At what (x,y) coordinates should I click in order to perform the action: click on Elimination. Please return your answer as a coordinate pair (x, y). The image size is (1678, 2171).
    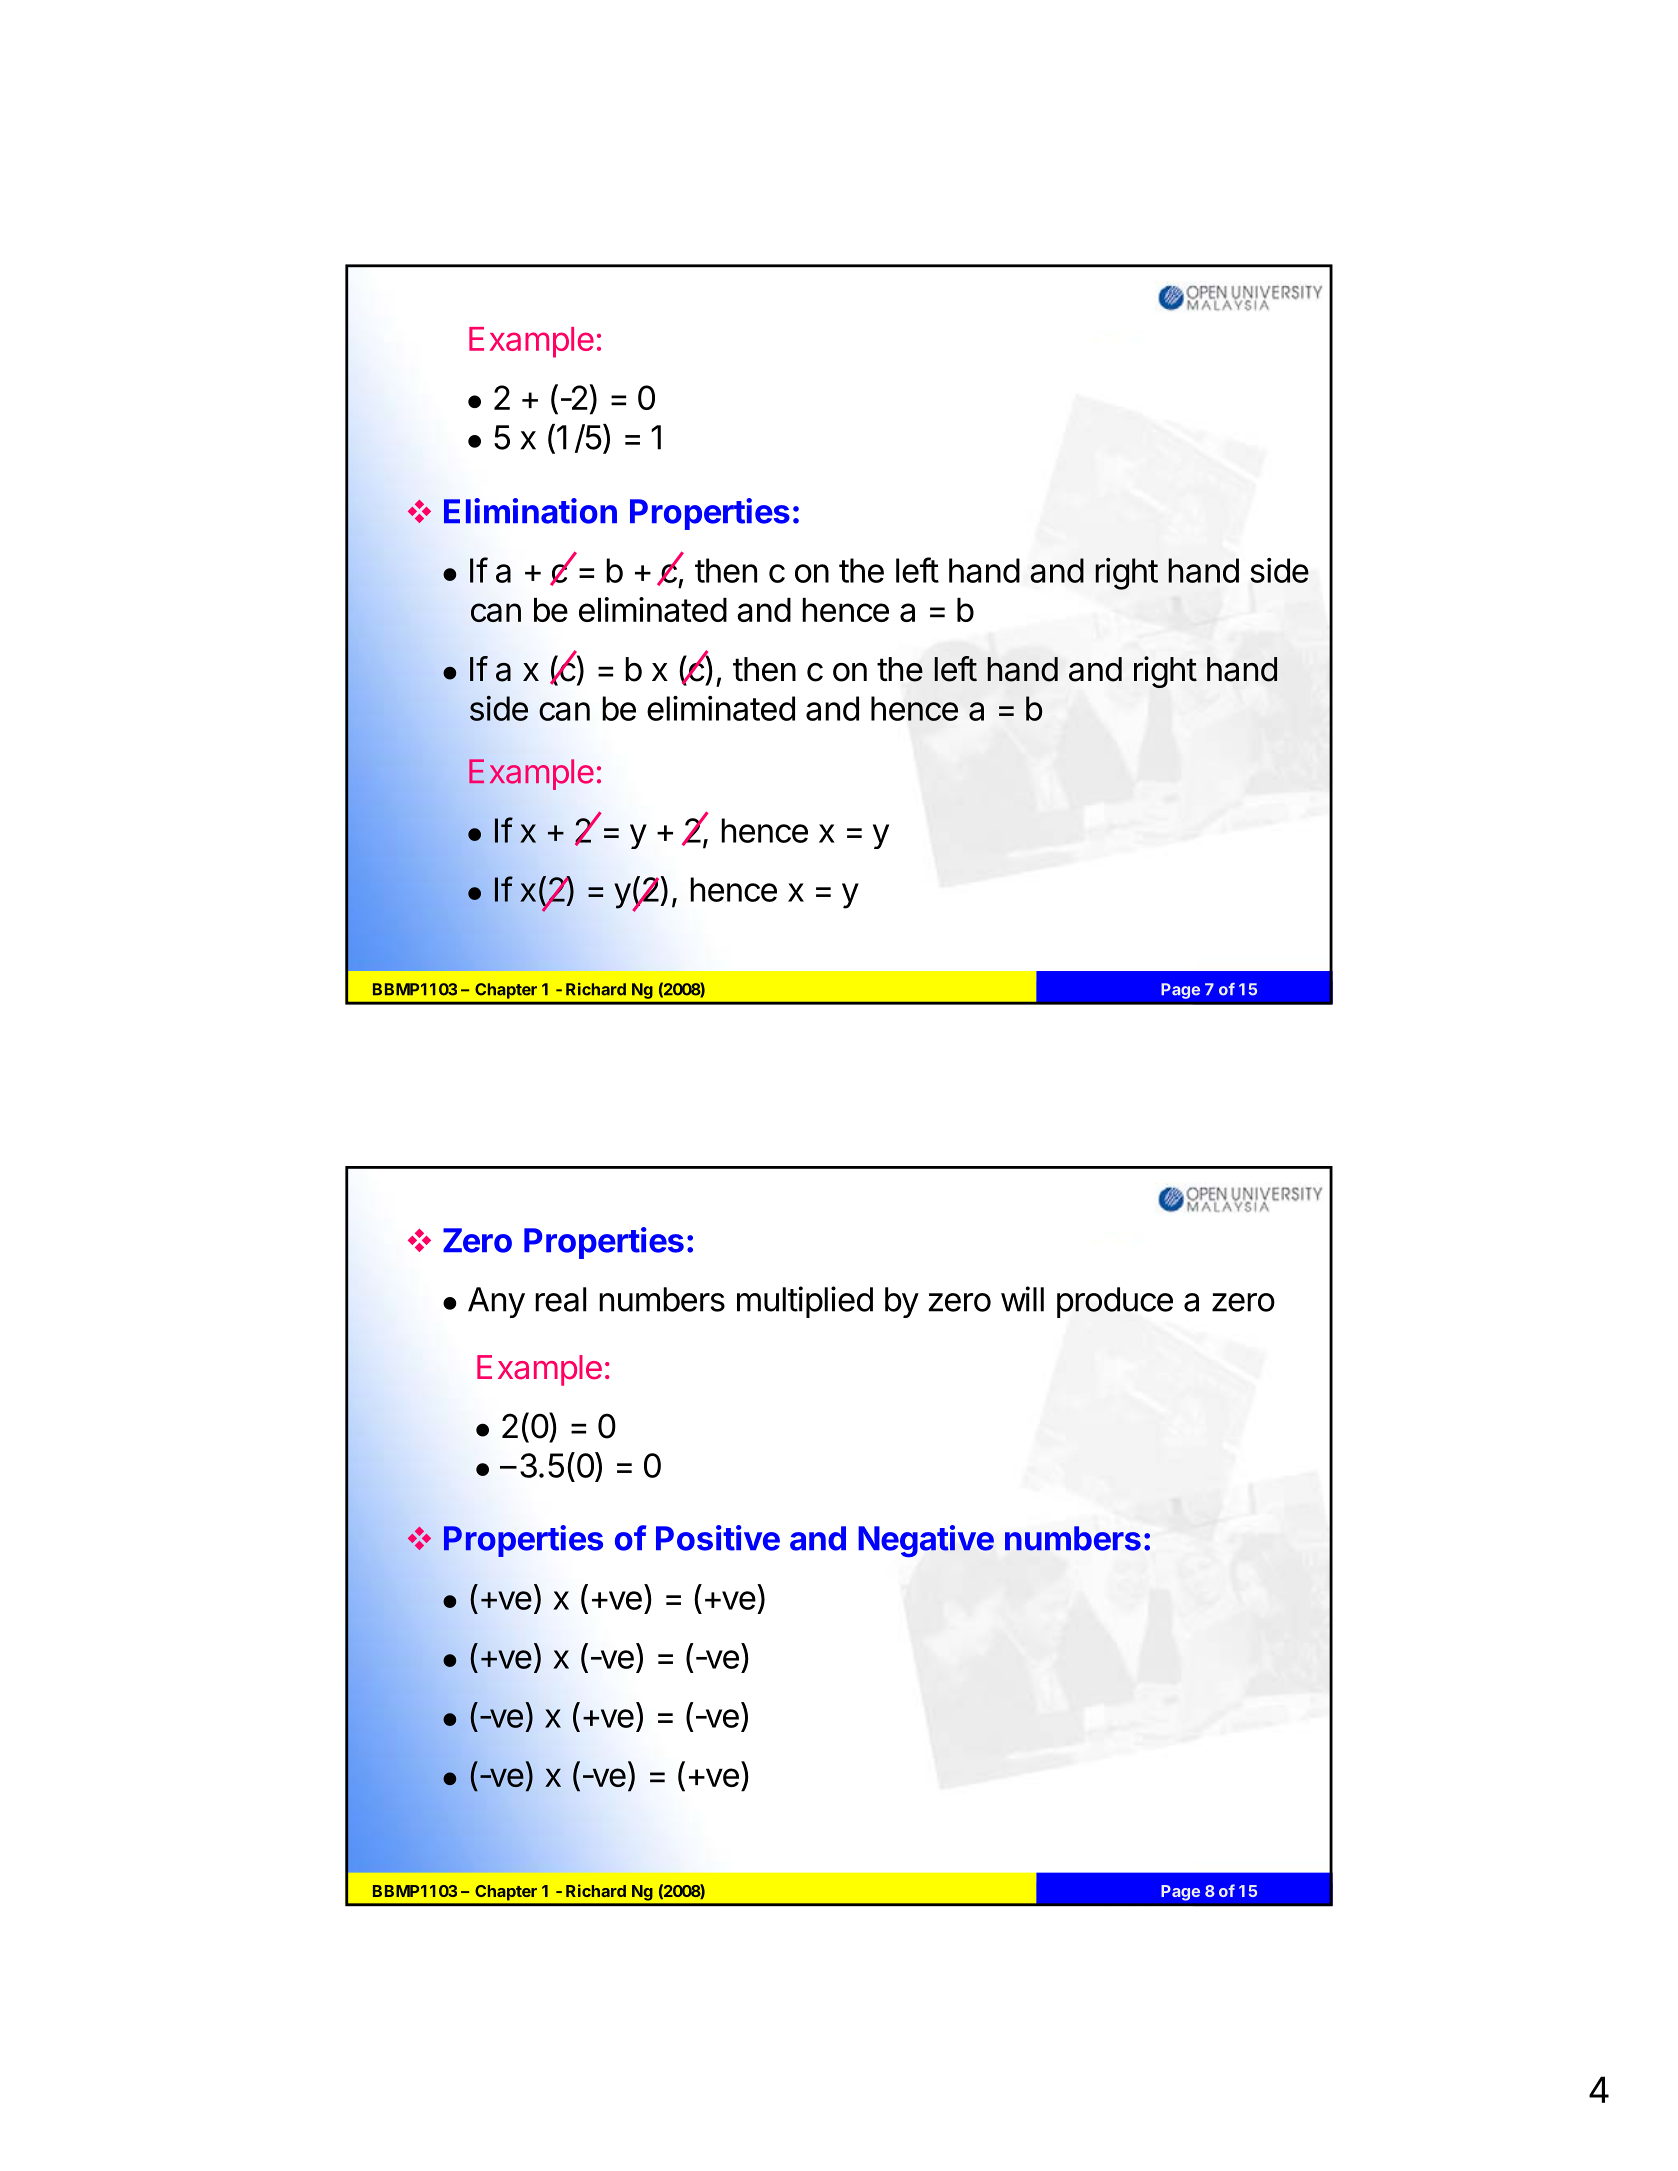
    Looking at the image, I should click on (530, 511).
